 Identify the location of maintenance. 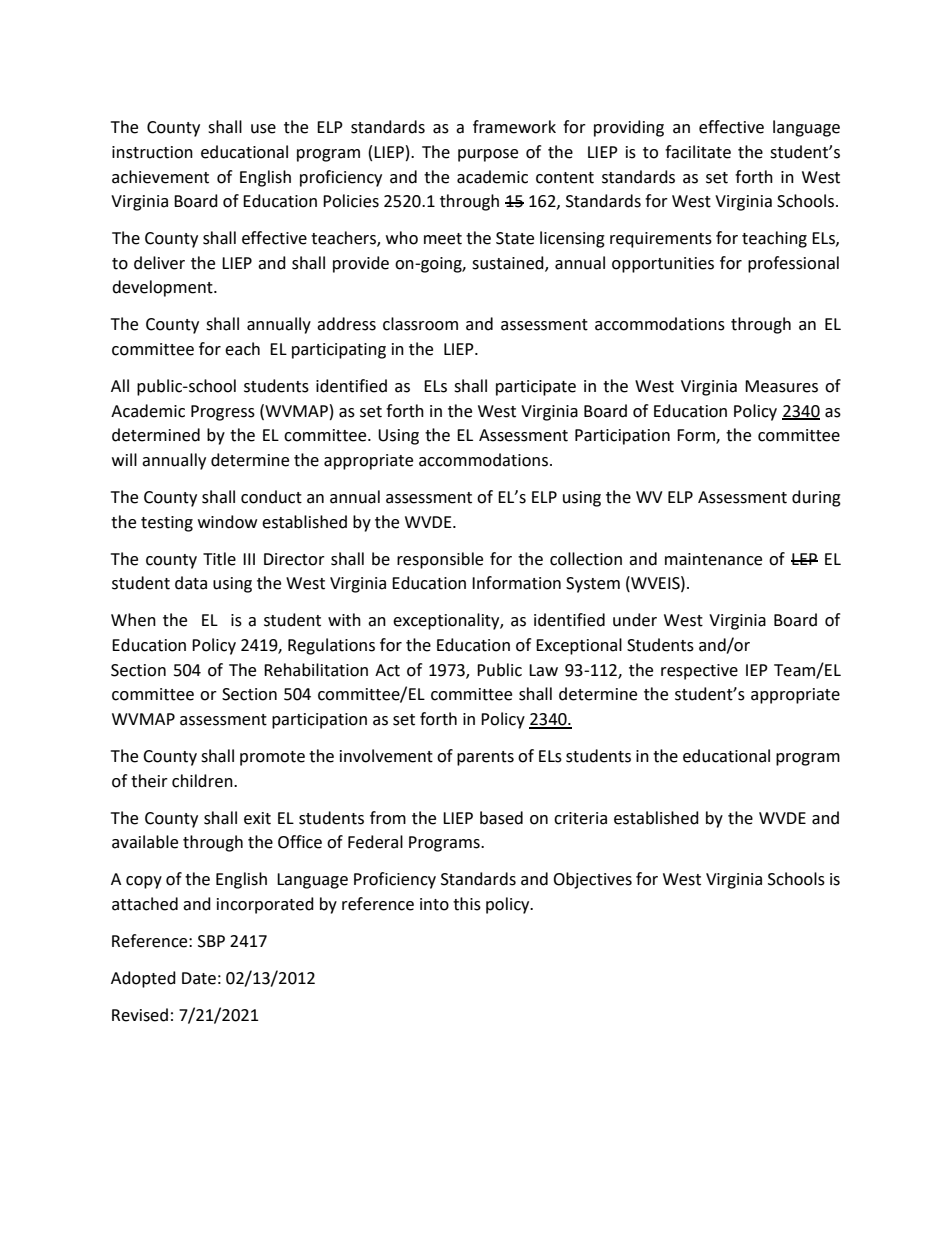
(713, 559).
